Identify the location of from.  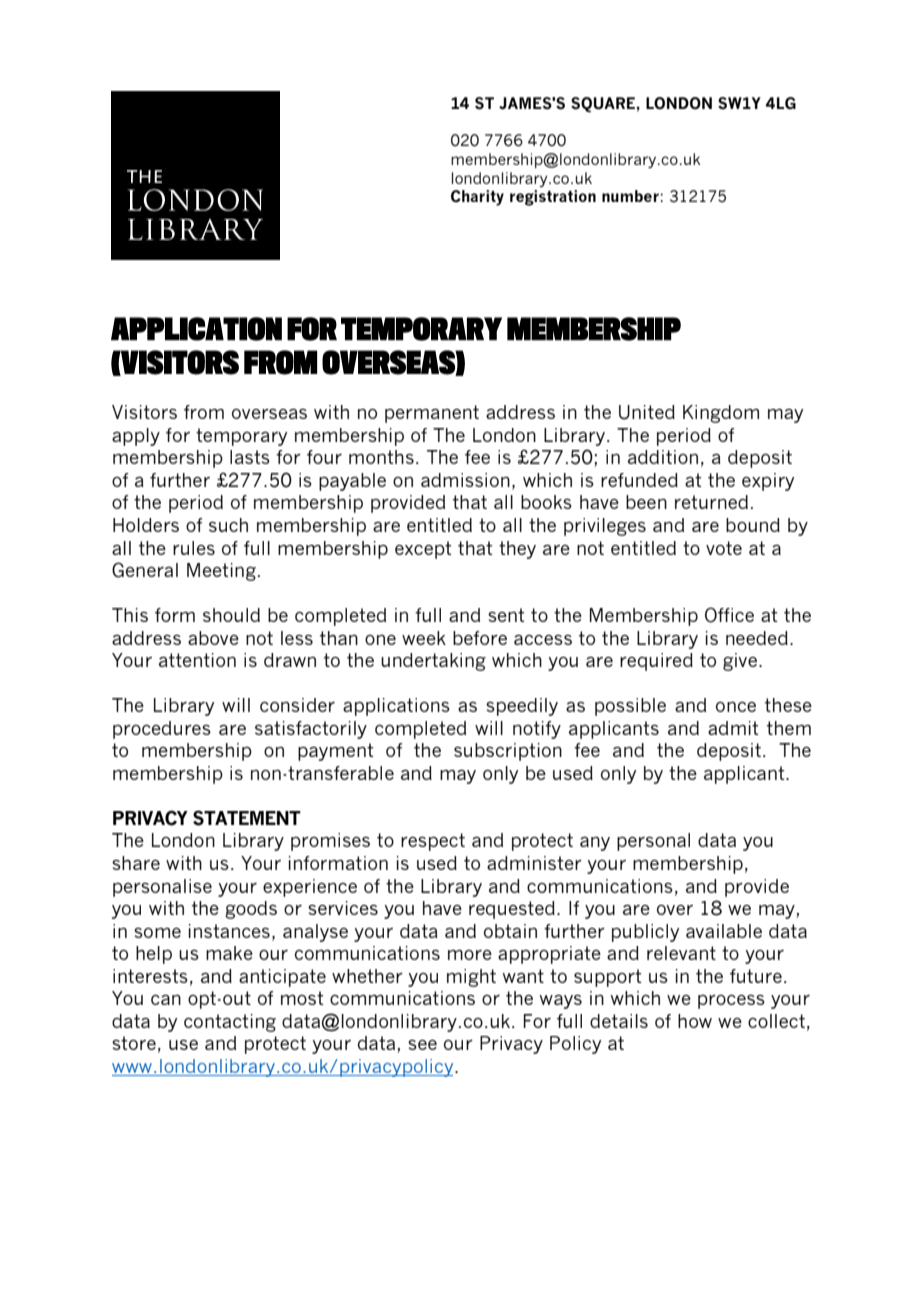
(204, 412).
